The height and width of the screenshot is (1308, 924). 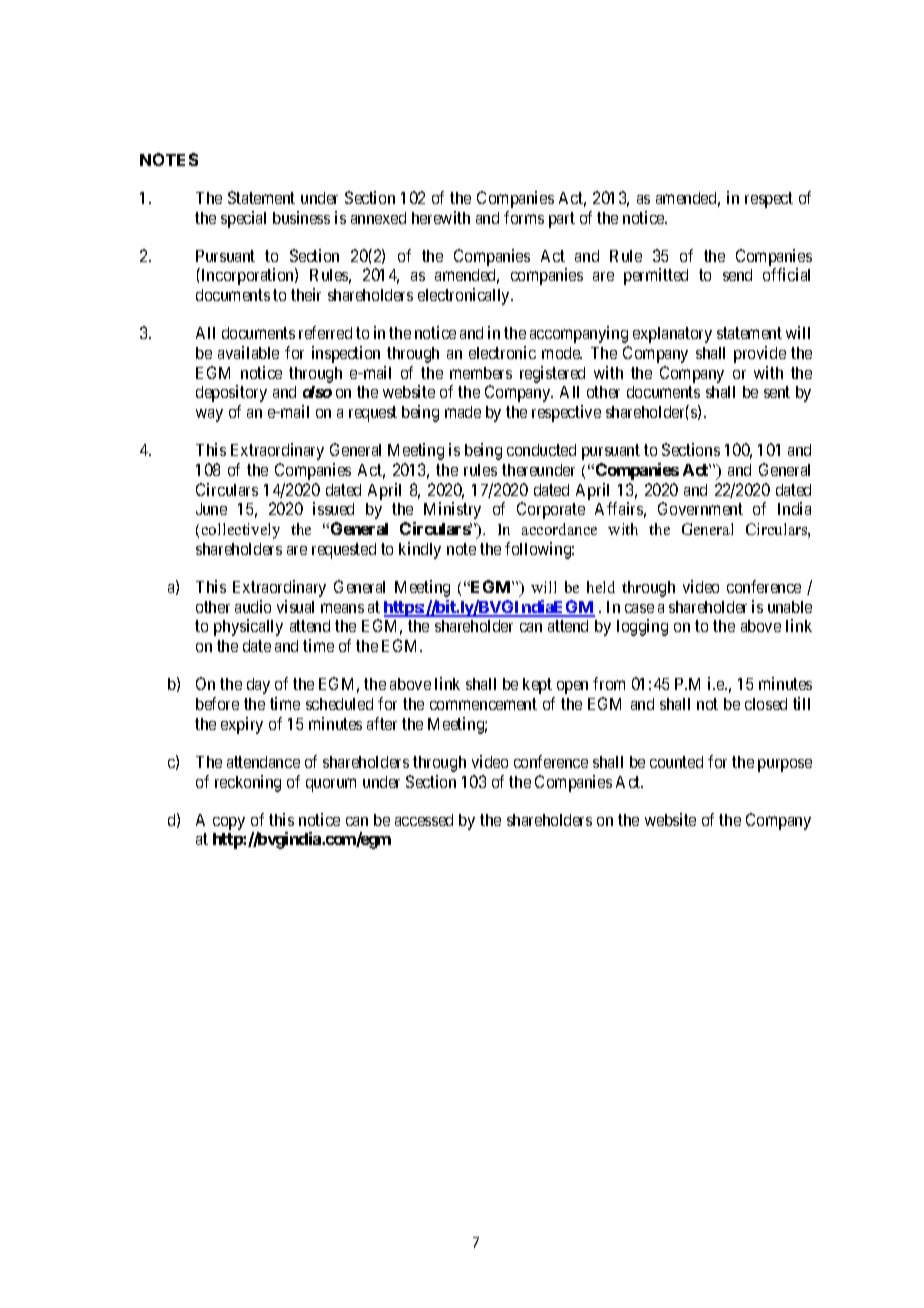 I want to click on accessed, so click(x=424, y=820).
